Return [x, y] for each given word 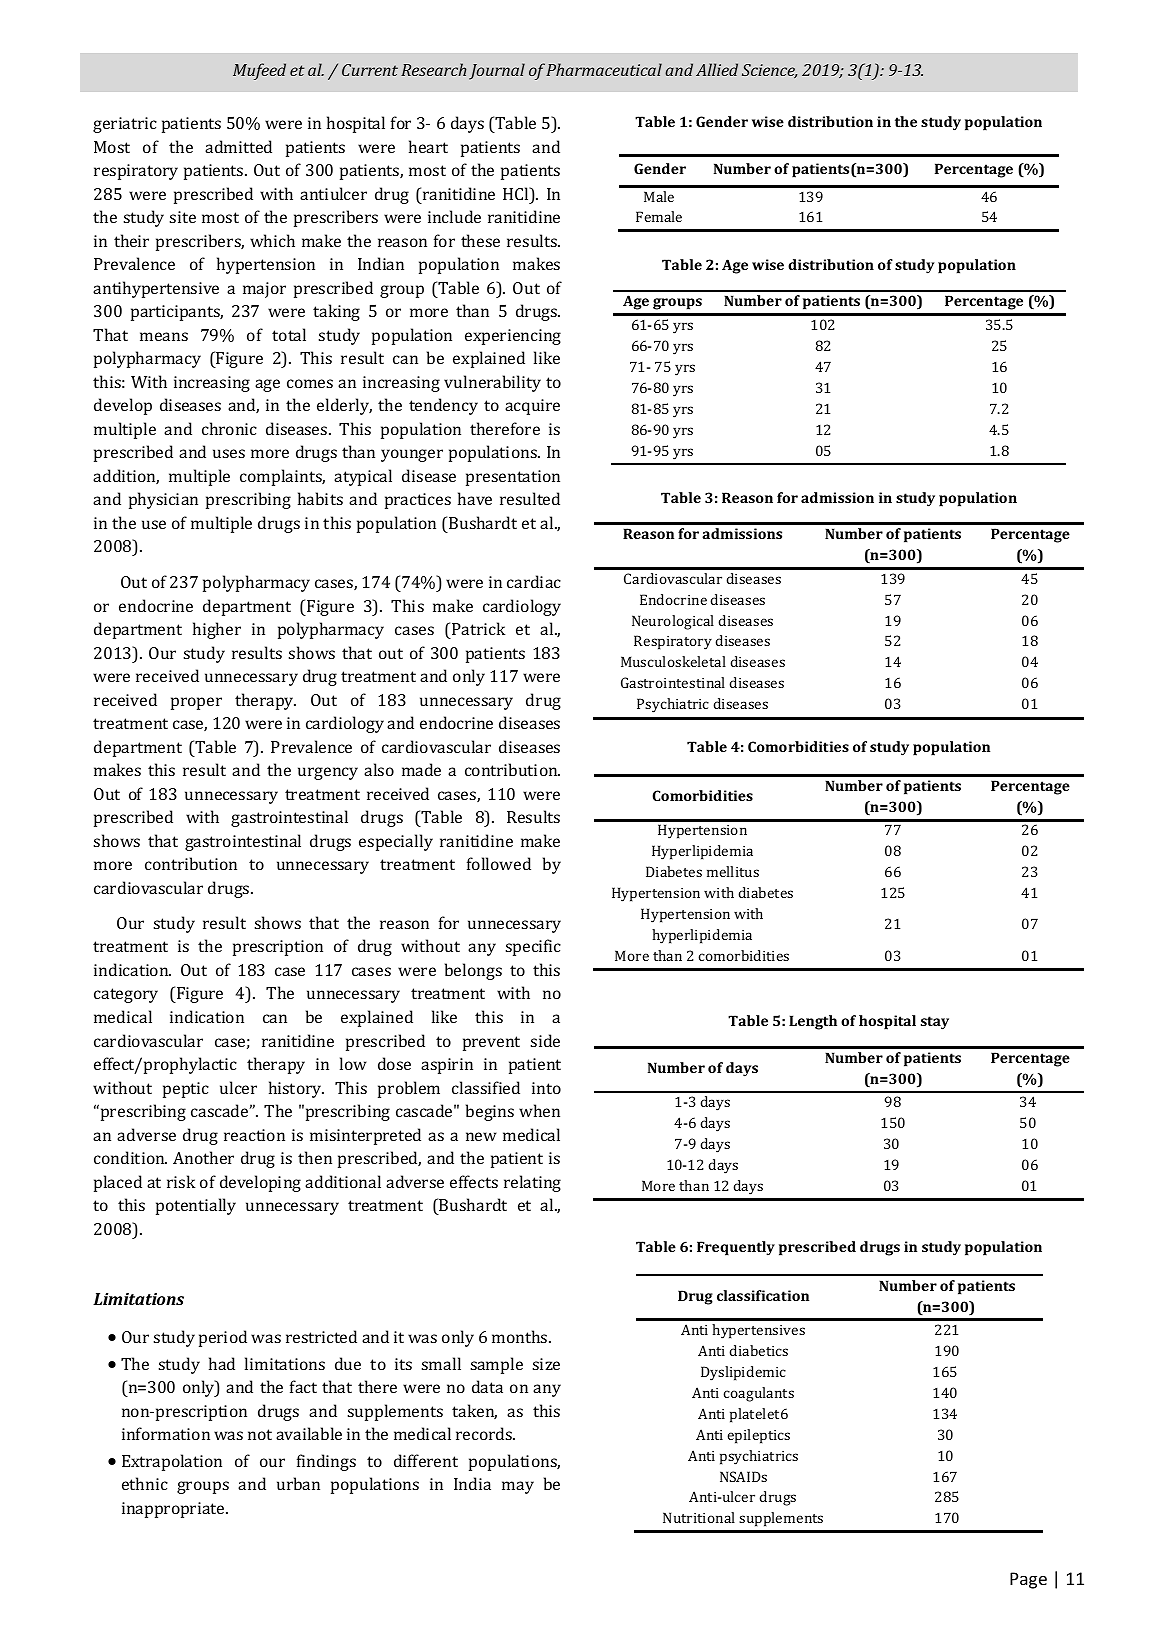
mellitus [733, 871]
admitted [238, 146]
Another [203, 1157]
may [518, 1487]
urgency [328, 773]
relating [532, 1183]
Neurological [673, 622]
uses [229, 453]
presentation [513, 478]
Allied [717, 69]
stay [935, 1023]
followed [499, 863]
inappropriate [174, 1510]
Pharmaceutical [604, 69]
